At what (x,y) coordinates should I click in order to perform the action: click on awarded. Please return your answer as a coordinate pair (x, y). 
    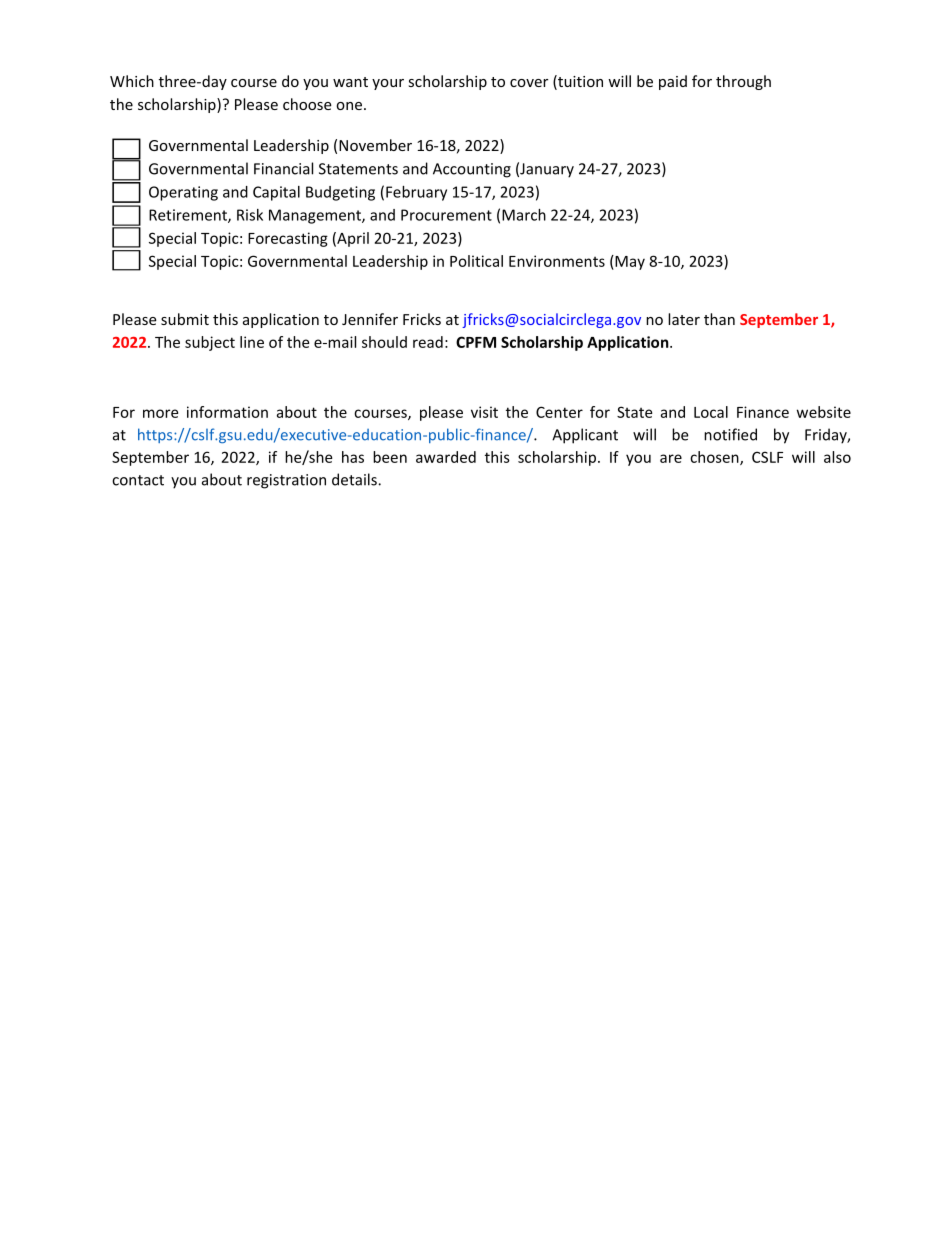
    Looking at the image, I should click on (446, 457).
